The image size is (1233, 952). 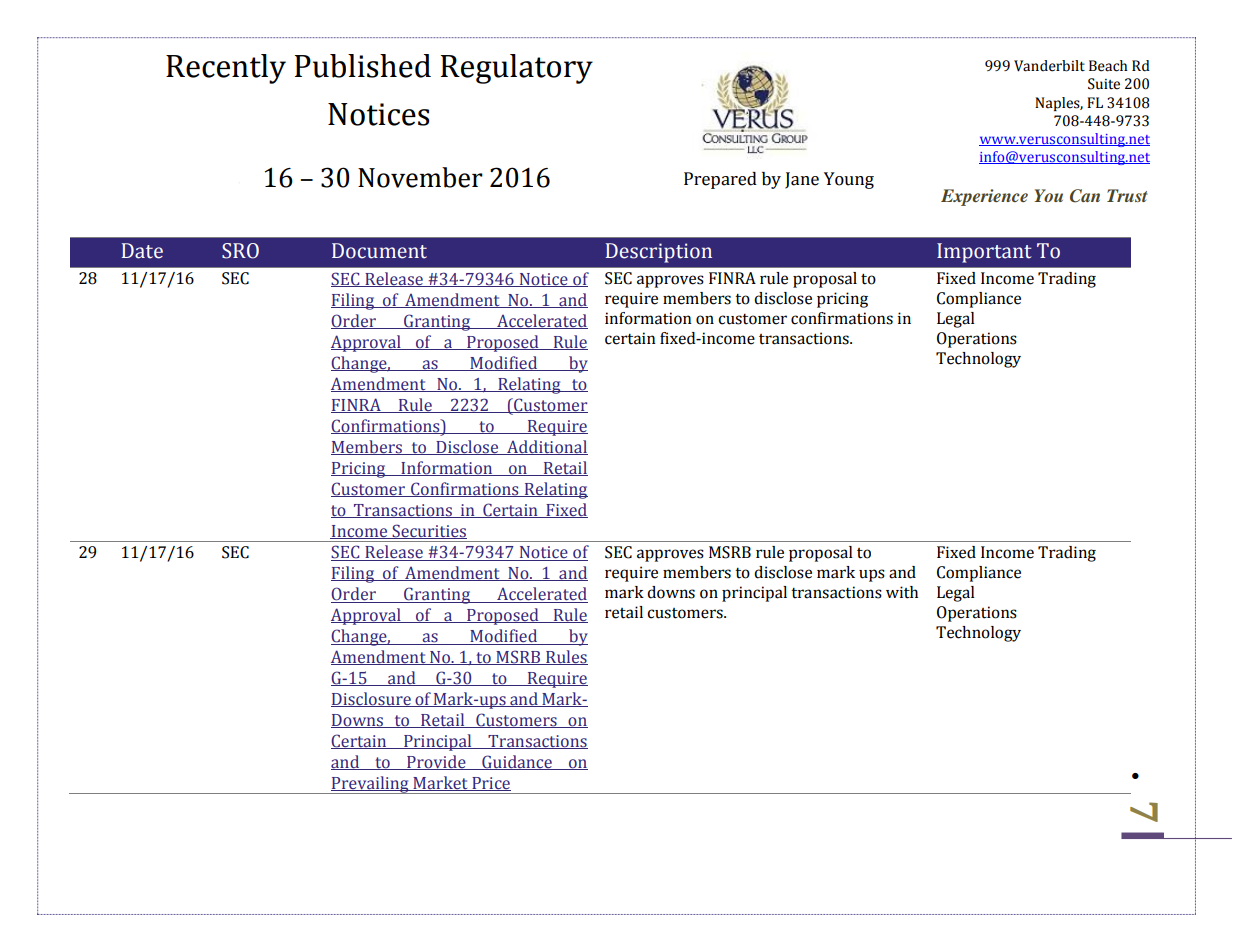 I want to click on Description, so click(x=659, y=253).
